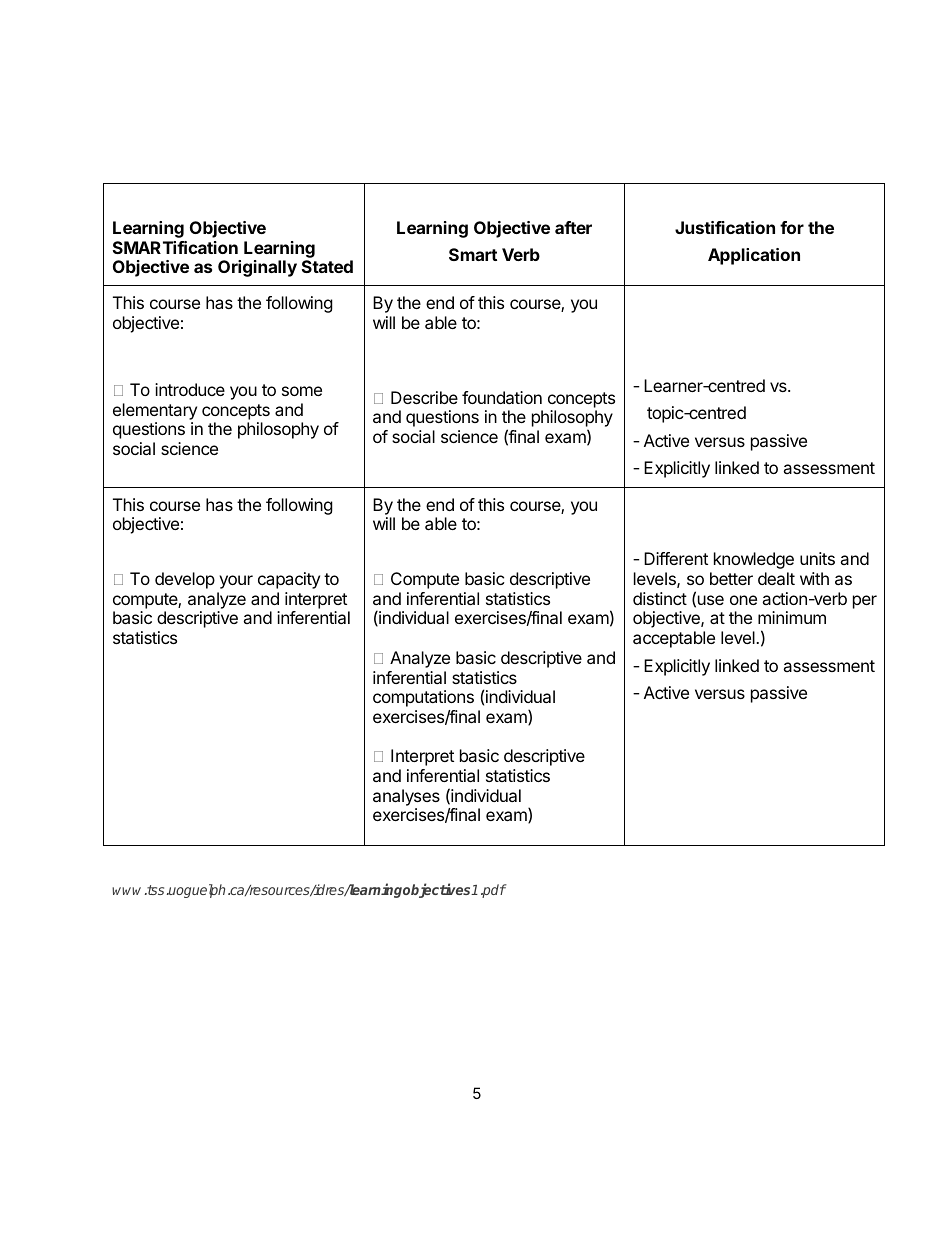  I want to click on elementary, so click(155, 411).
